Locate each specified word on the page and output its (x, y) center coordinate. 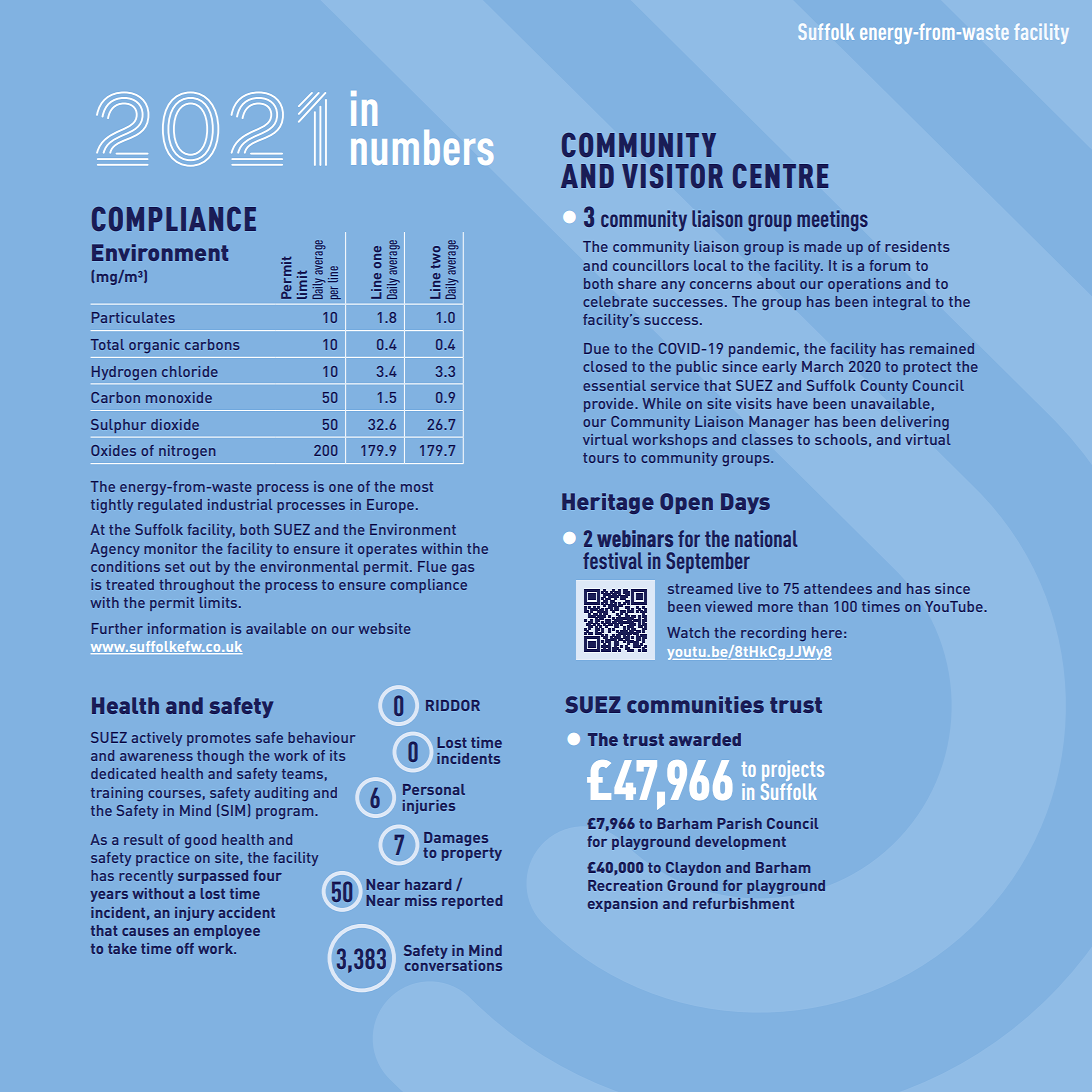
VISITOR (672, 176)
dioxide (175, 424)
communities (695, 704)
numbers (422, 147)
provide (610, 405)
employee (227, 932)
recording (773, 634)
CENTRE (780, 176)
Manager (779, 423)
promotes (219, 739)
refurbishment (743, 903)
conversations (453, 964)
